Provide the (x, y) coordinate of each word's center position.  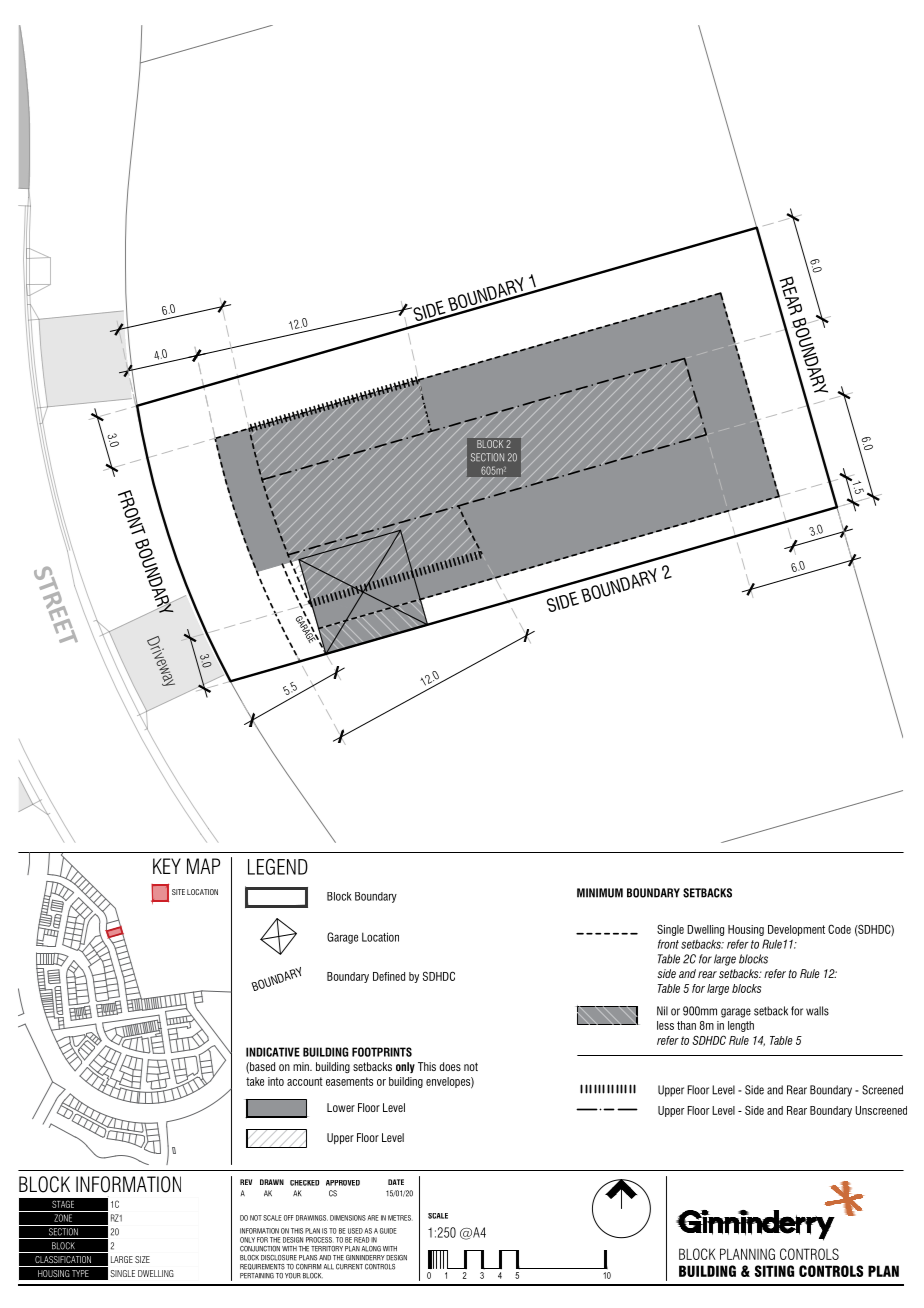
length (741, 1026)
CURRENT (349, 1267)
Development (796, 930)
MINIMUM (600, 893)
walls (817, 1011)
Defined (389, 976)
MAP (203, 866)
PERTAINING (257, 1276)
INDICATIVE (273, 1052)
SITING (774, 1271)
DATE (396, 1182)
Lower (341, 1107)
